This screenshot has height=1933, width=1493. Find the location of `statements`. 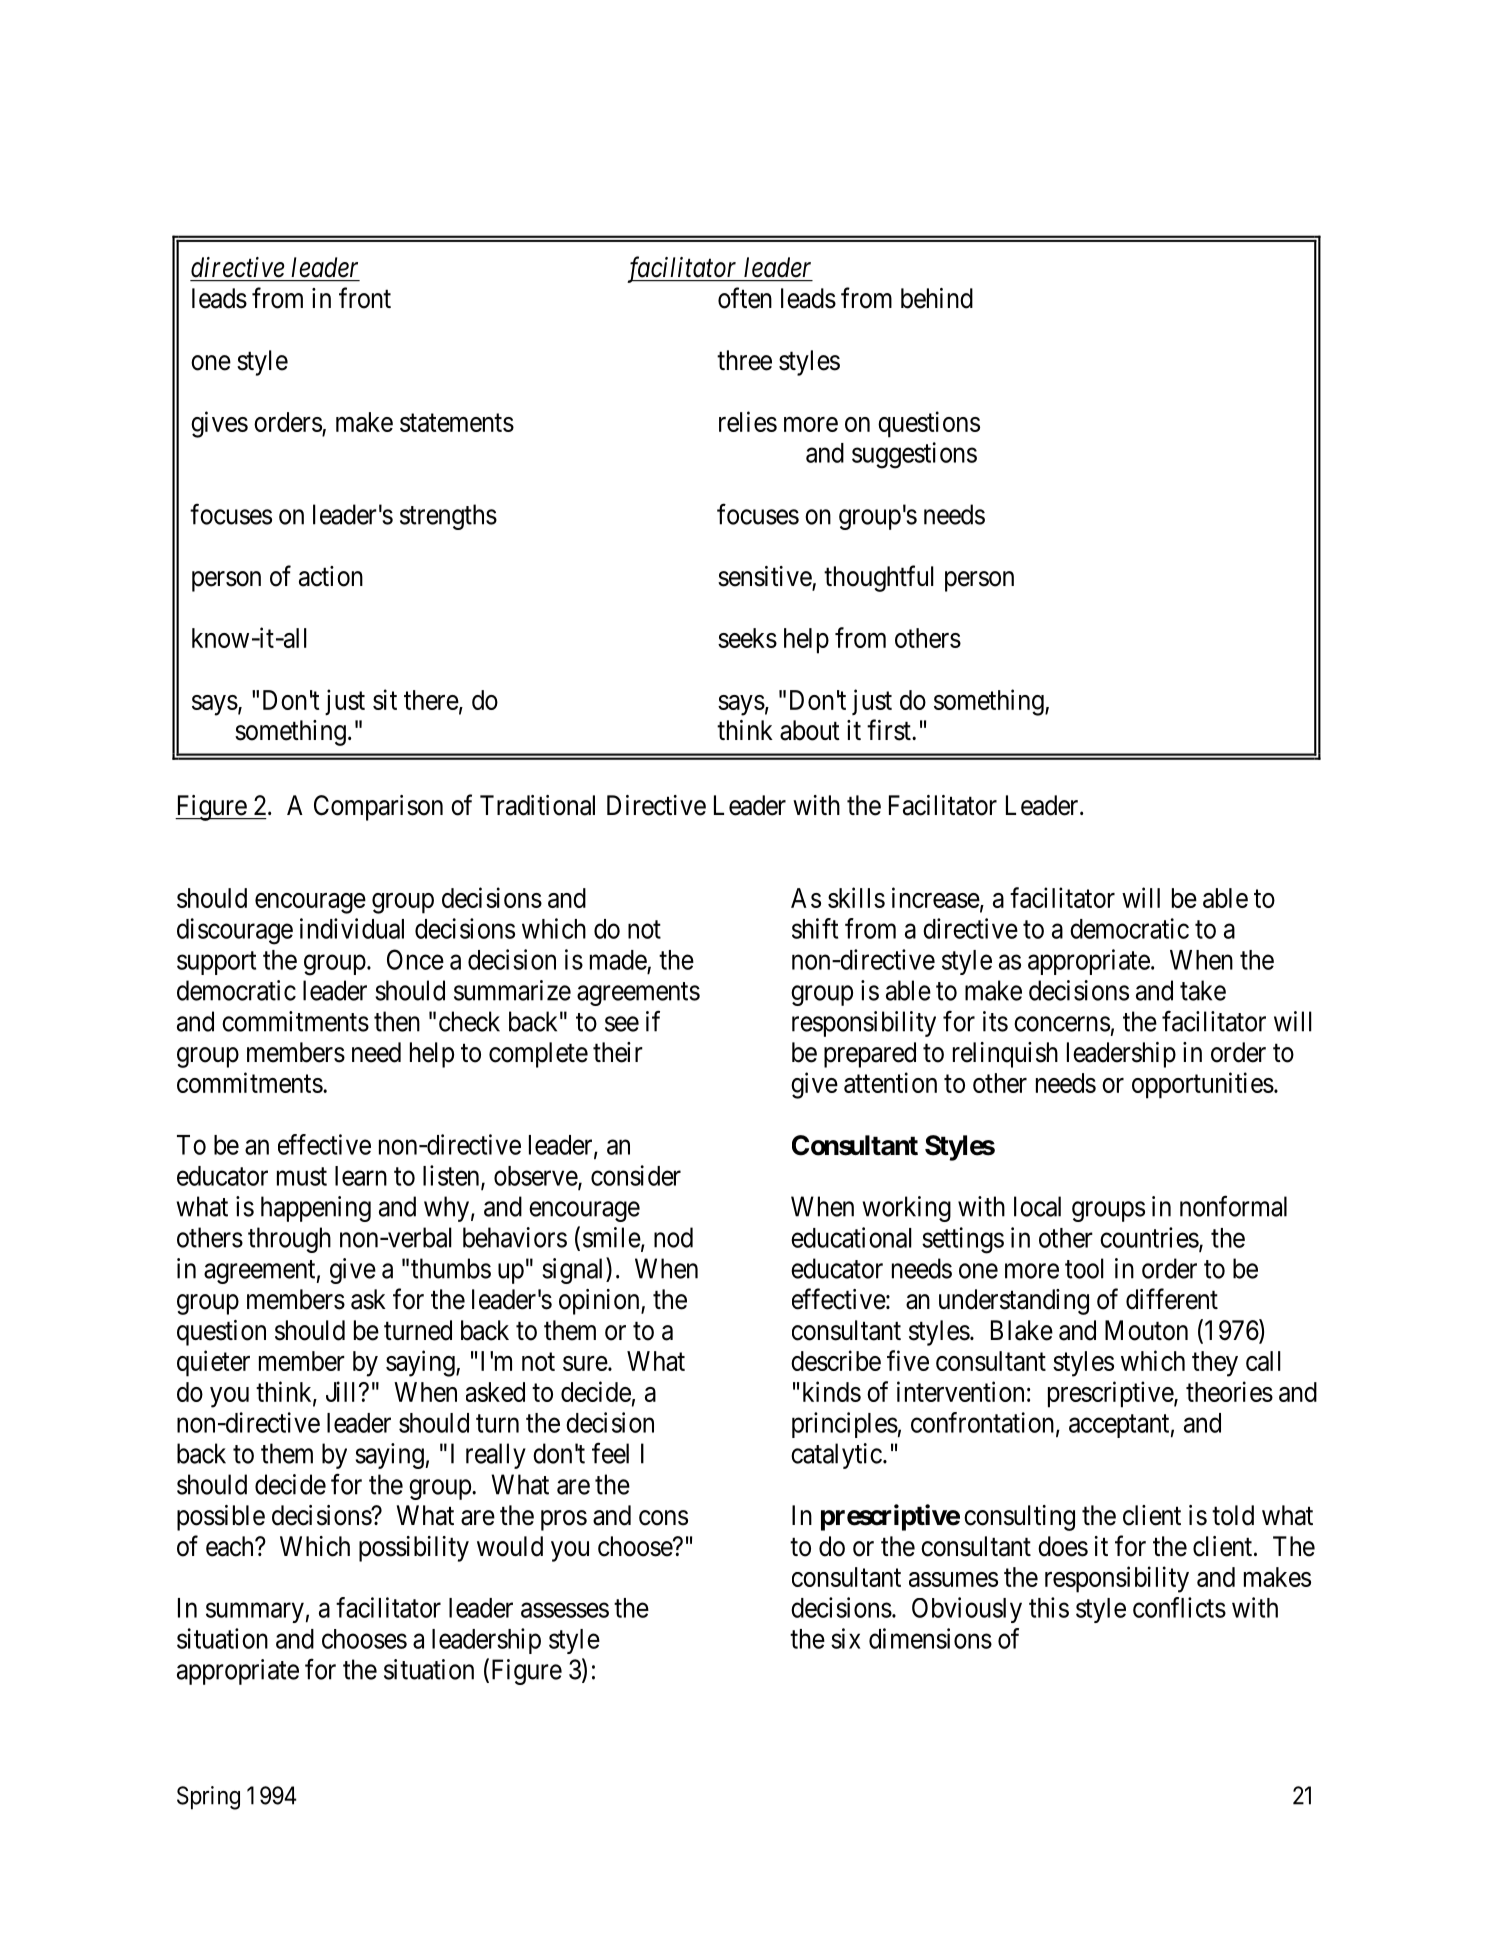

statements is located at coordinates (457, 423).
